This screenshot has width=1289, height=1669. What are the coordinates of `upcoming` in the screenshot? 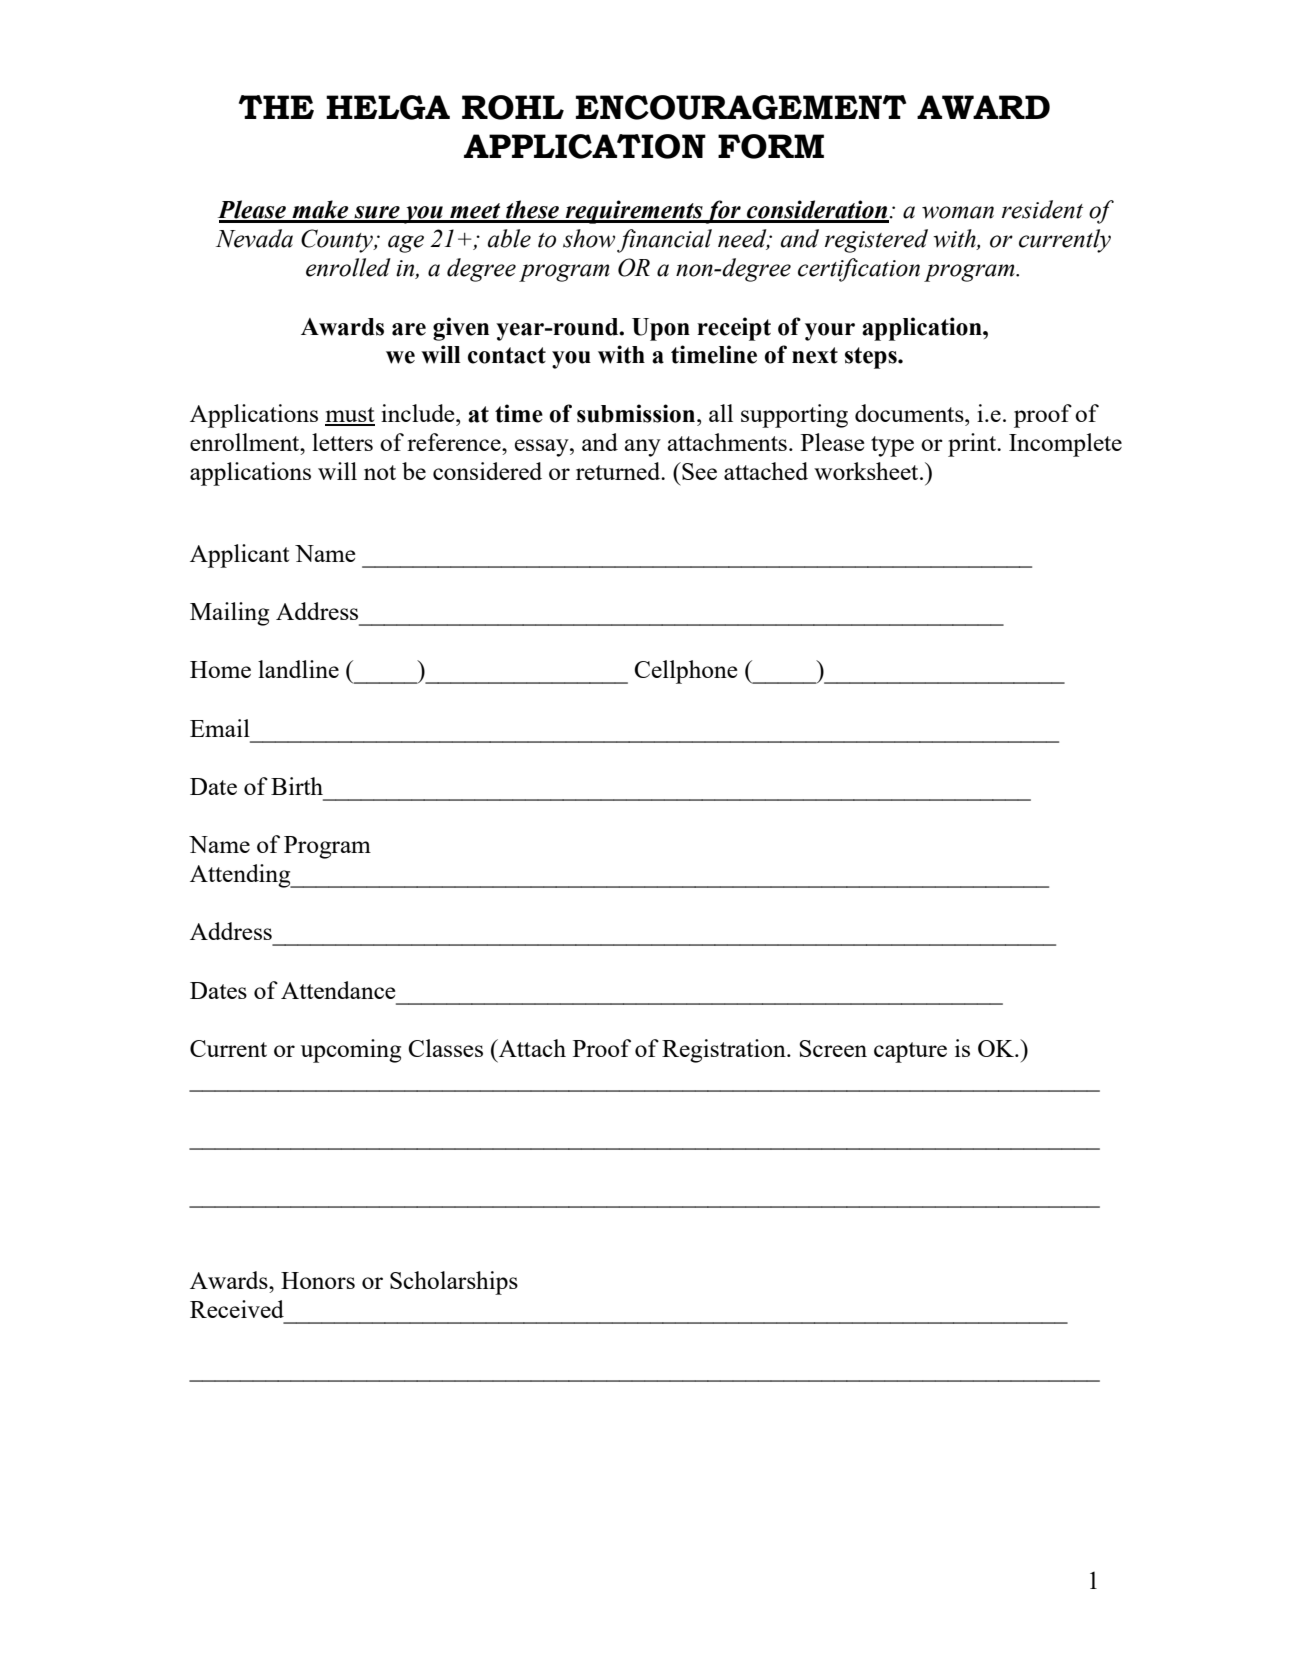 It's located at (351, 1051).
